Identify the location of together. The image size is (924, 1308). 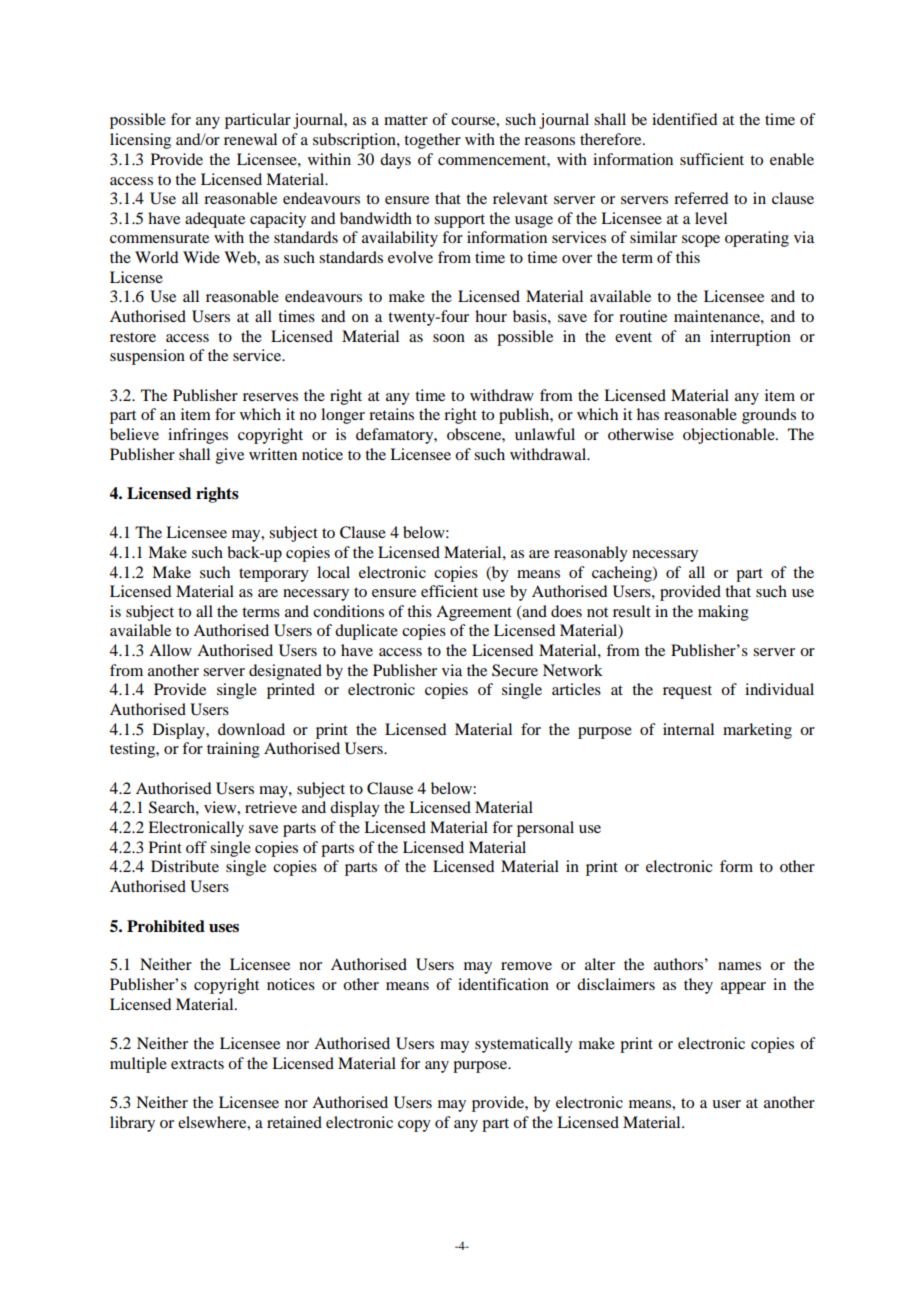
(432, 141).
